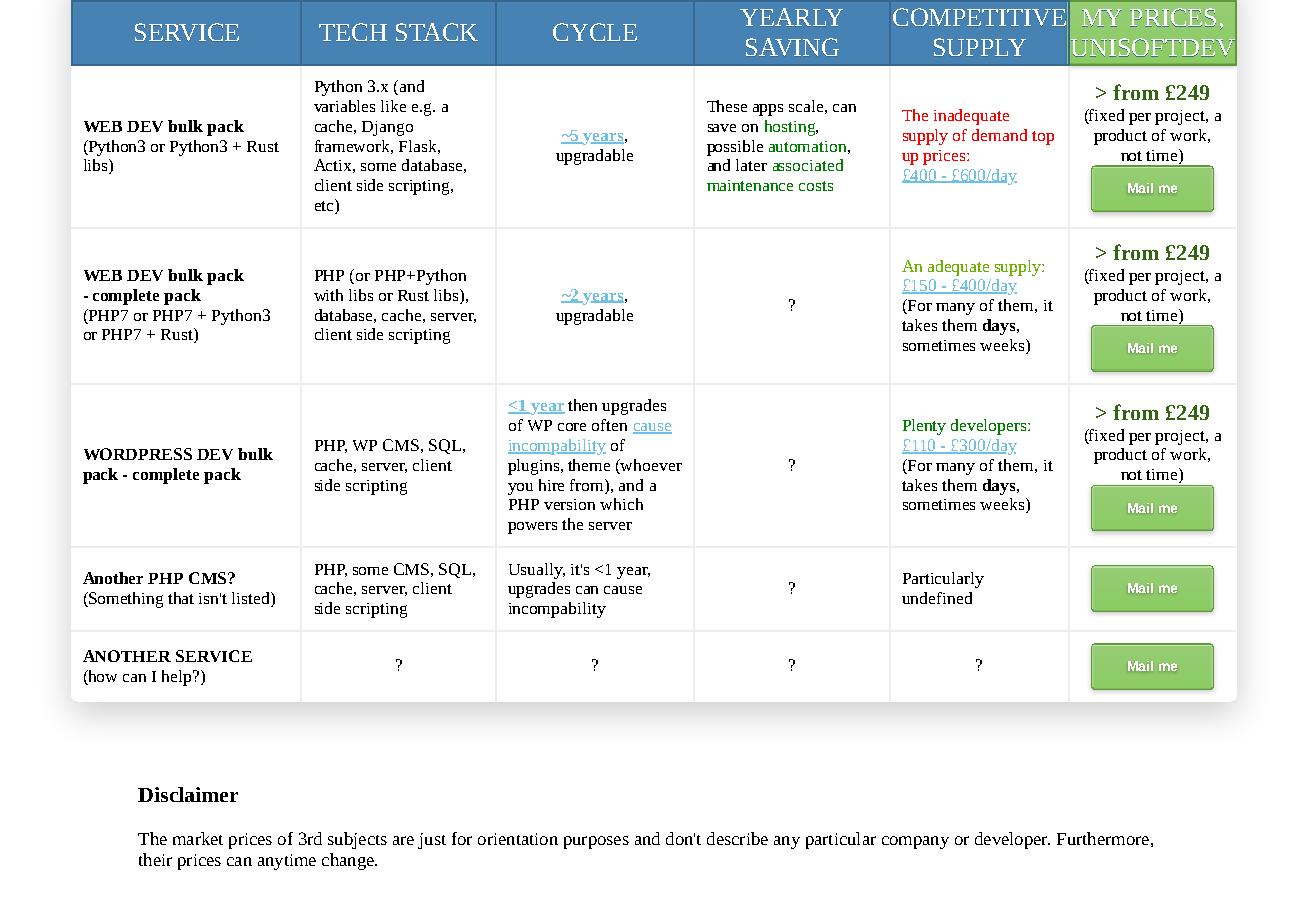 The width and height of the image is (1308, 924). I want to click on often, so click(609, 425).
